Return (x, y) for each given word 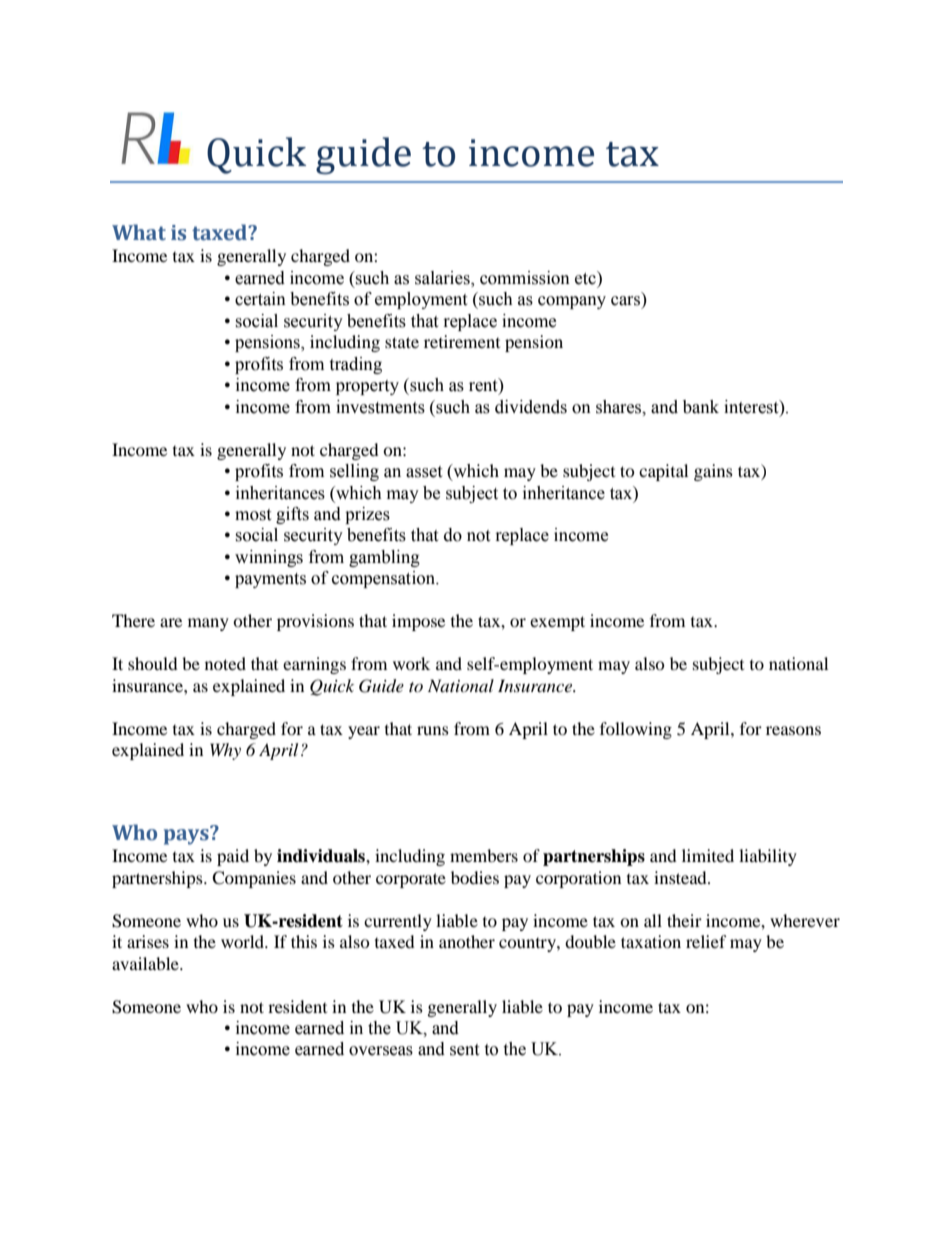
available (146, 963)
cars (627, 302)
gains (713, 472)
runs (433, 730)
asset (424, 472)
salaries (443, 278)
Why (225, 751)
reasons (793, 730)
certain (260, 299)
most (253, 515)
